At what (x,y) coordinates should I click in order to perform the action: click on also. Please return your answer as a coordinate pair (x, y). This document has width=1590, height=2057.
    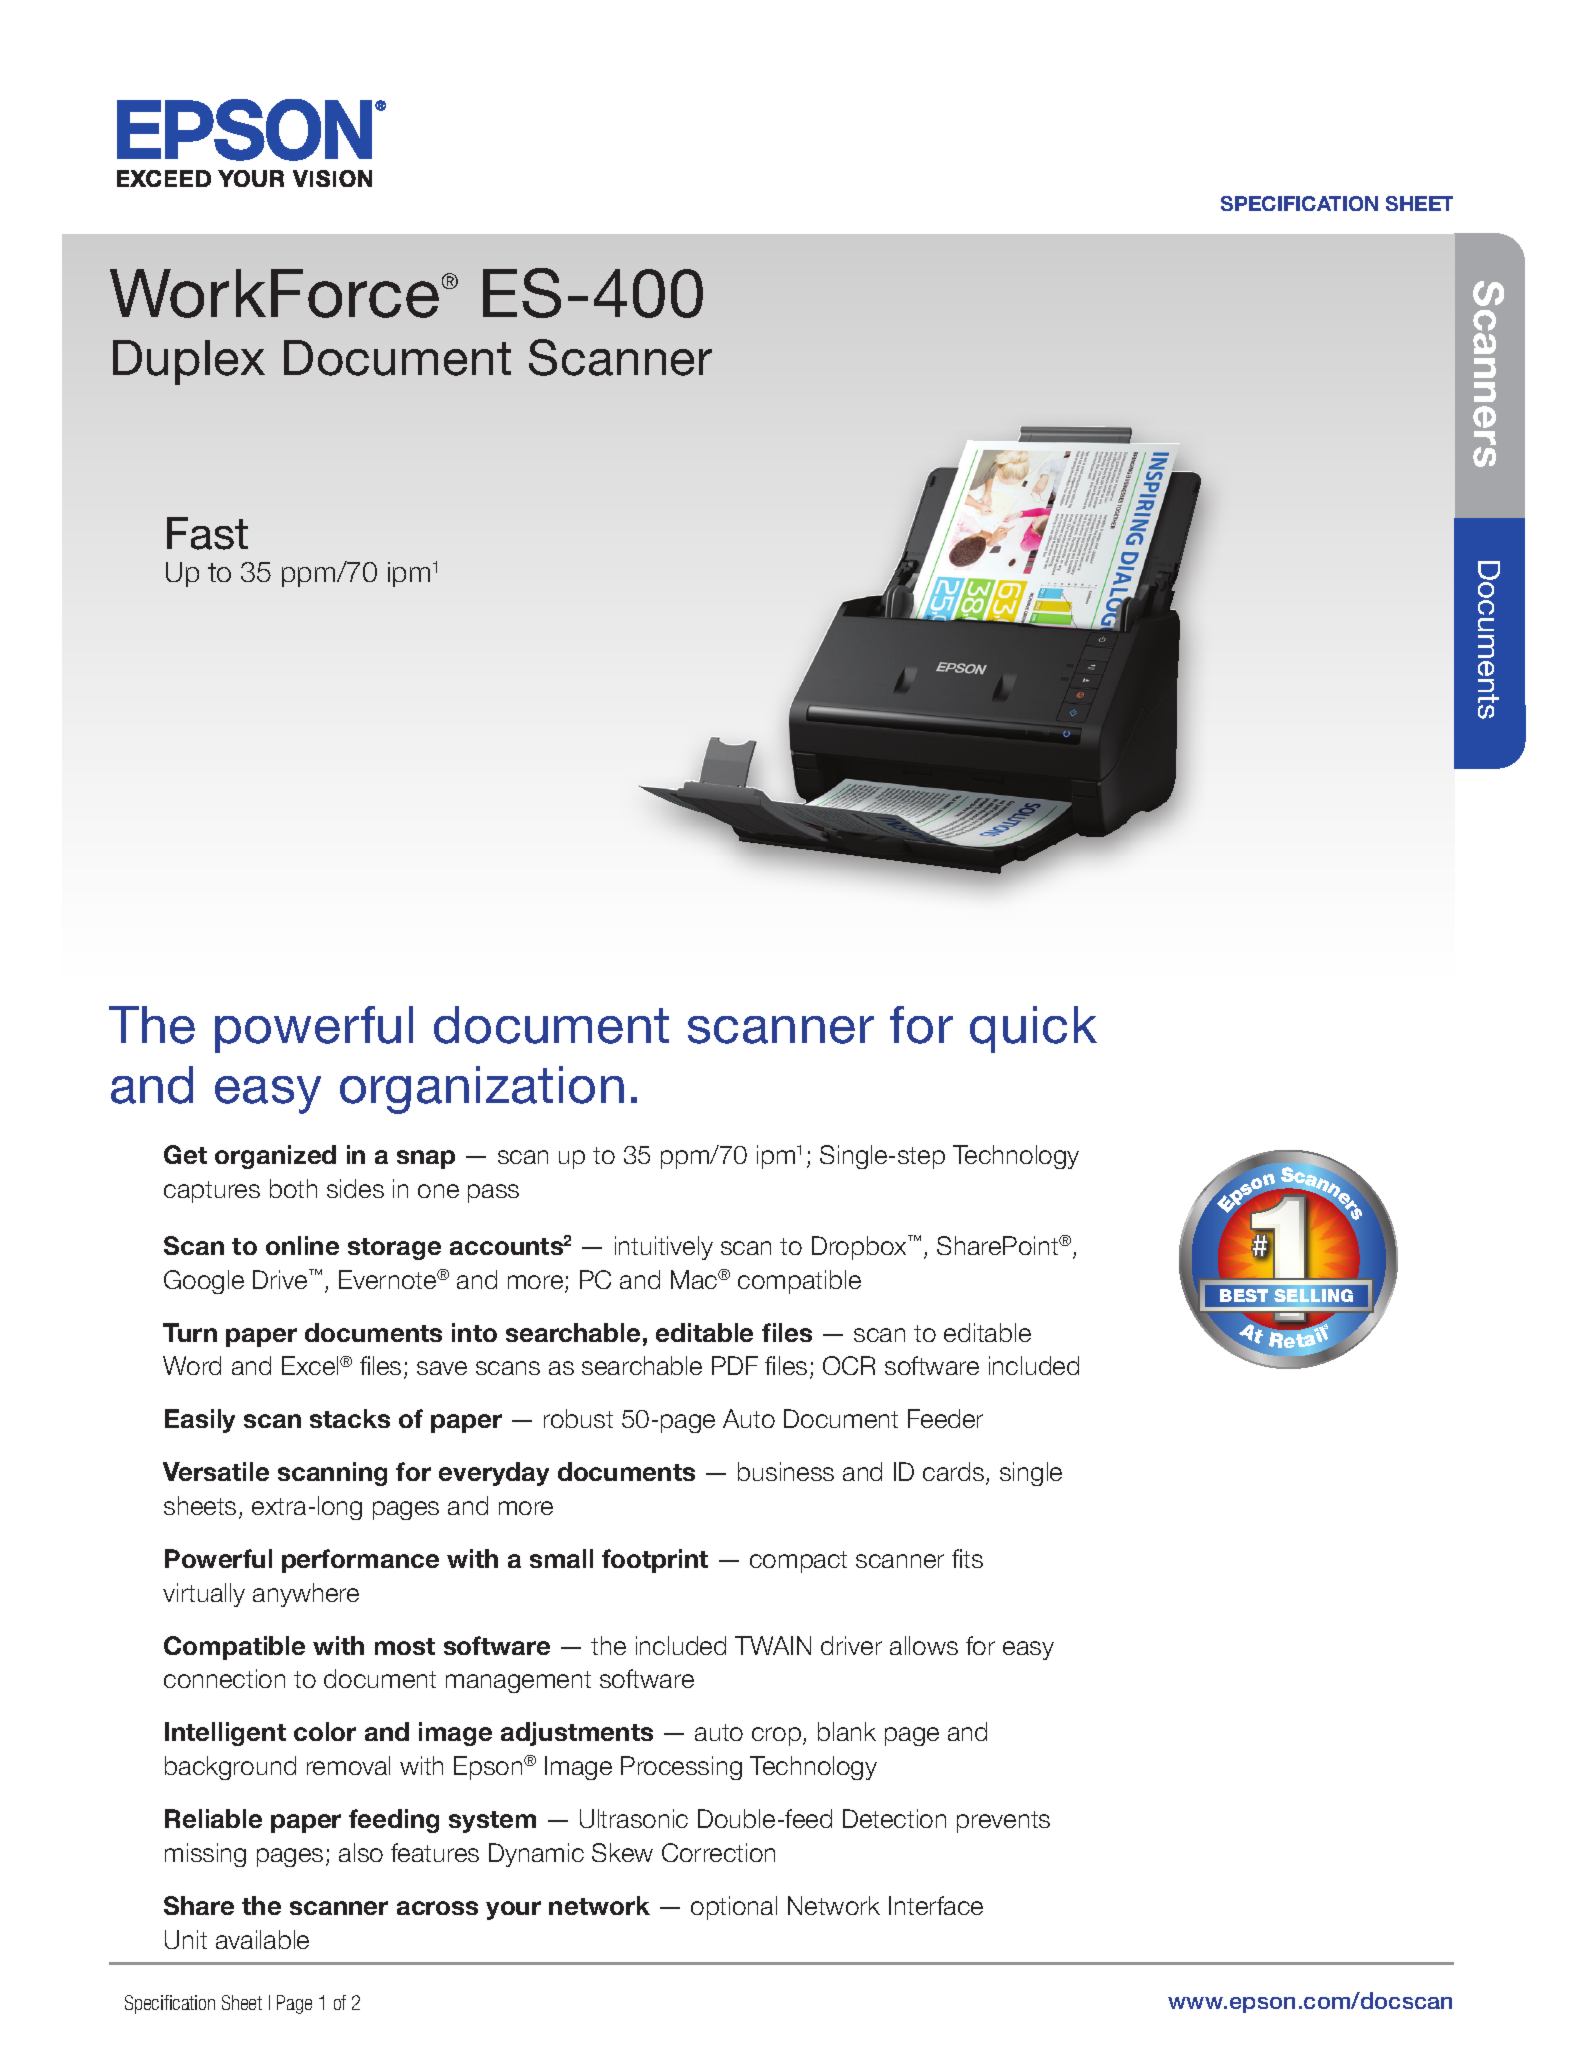
    Looking at the image, I should click on (361, 1852).
